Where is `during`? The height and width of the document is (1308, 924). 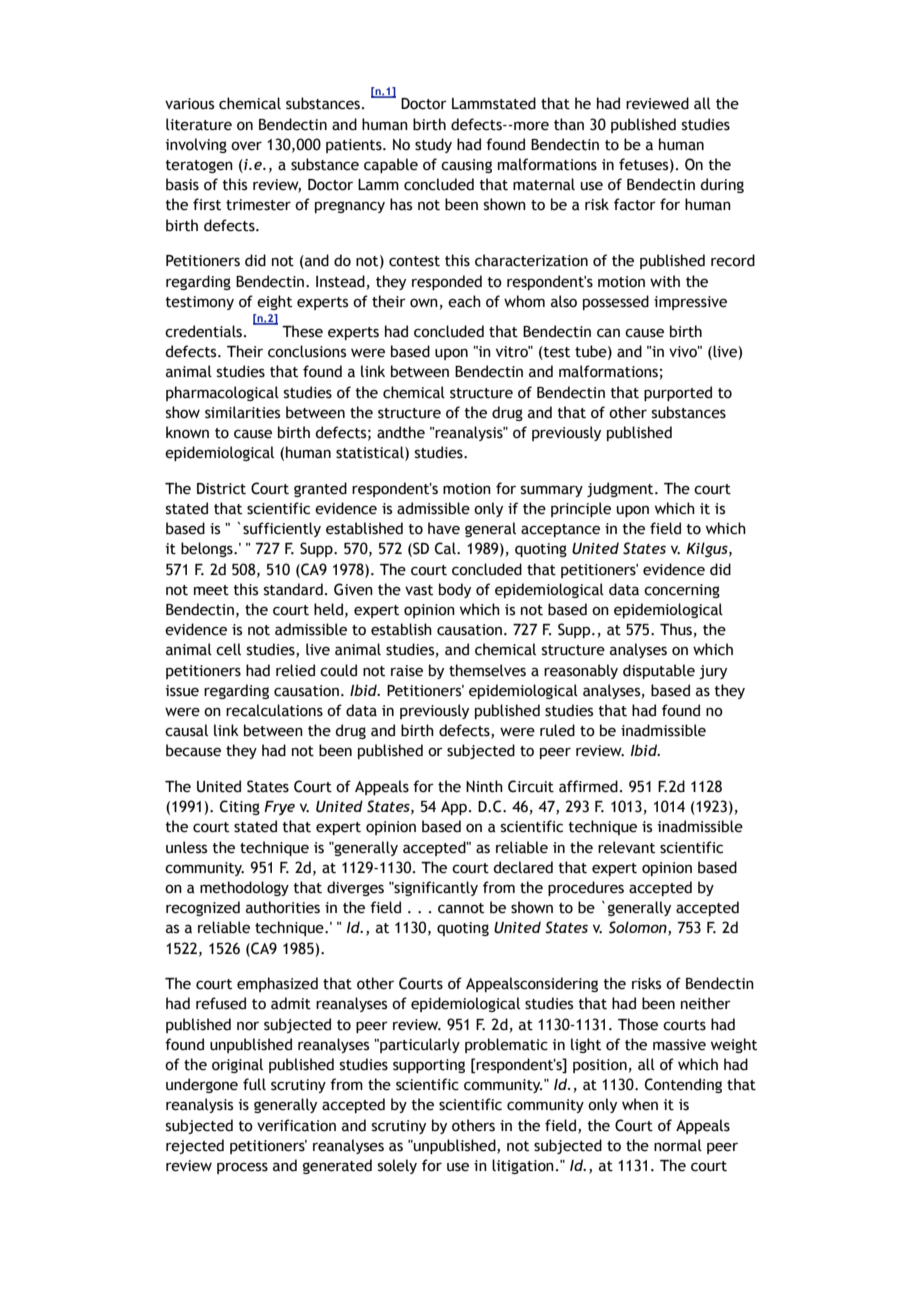 during is located at coordinates (722, 185).
